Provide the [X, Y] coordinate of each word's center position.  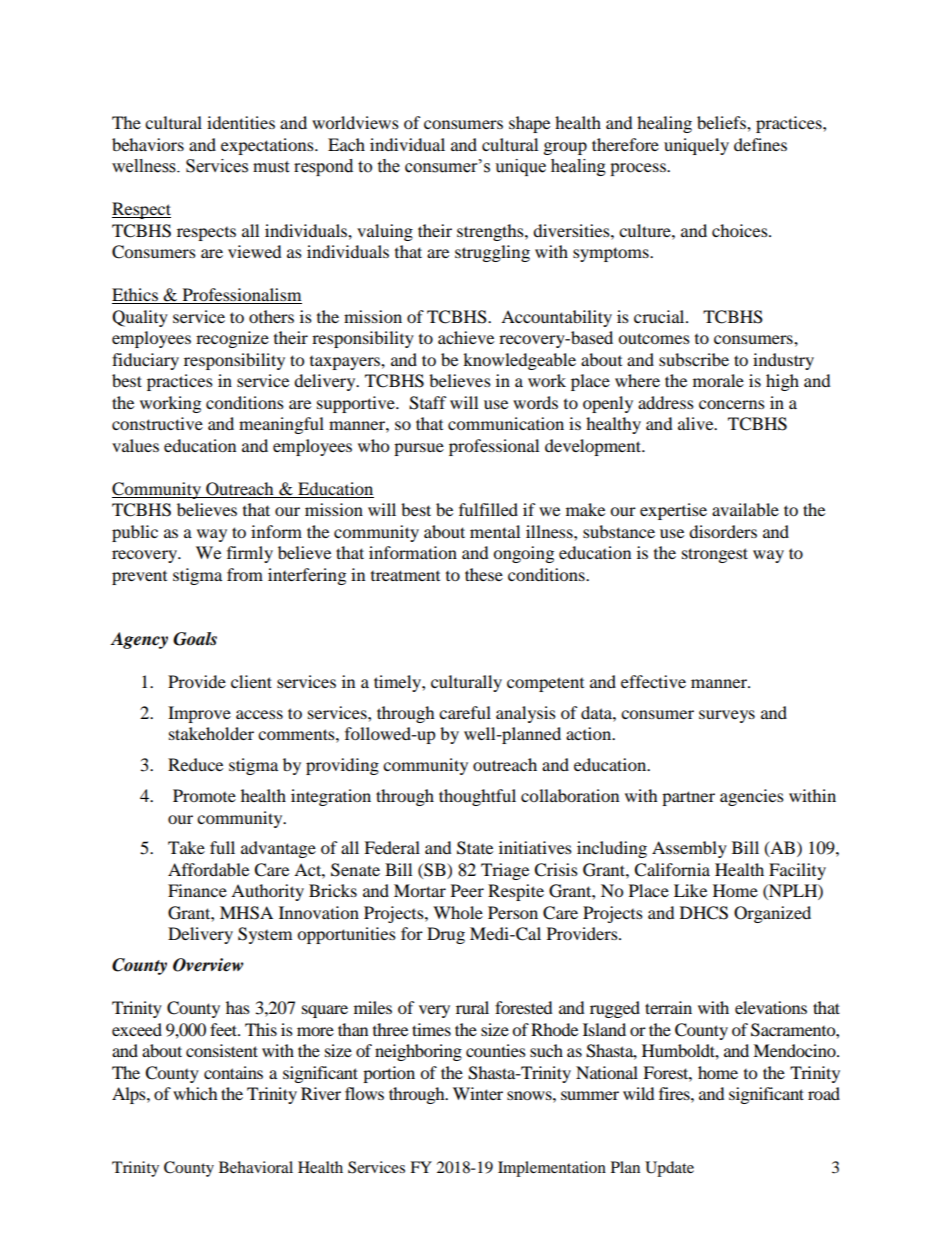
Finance [197, 890]
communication [506, 423]
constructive [157, 423]
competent [545, 684]
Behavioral [256, 1167]
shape [529, 124]
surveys [727, 716]
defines [760, 144]
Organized [772, 914]
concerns [732, 404]
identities [241, 122]
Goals [195, 639]
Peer [467, 890]
